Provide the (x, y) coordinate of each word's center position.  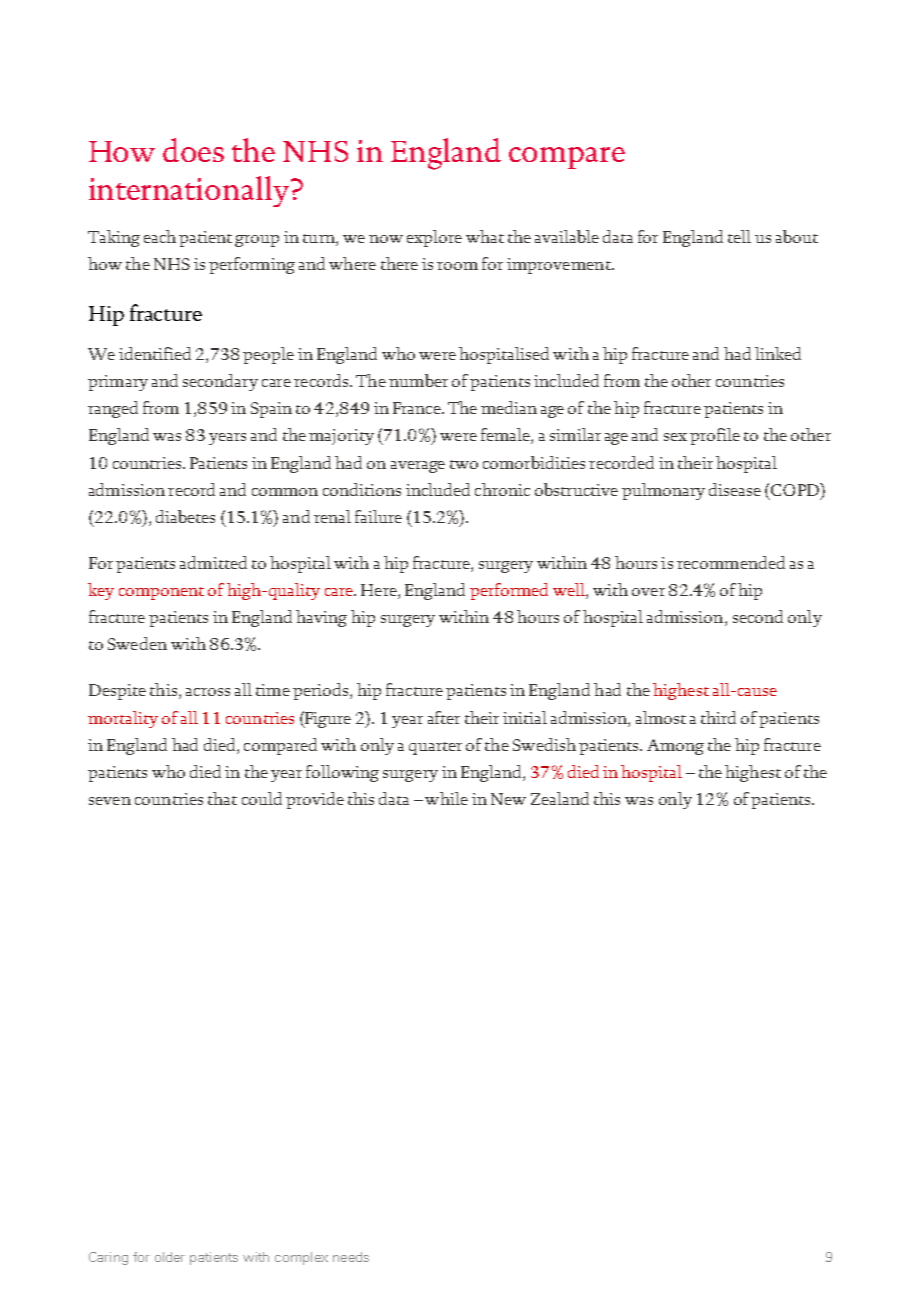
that (222, 798)
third (718, 717)
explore (434, 238)
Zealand (560, 798)
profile (715, 436)
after (444, 717)
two (464, 464)
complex (301, 1258)
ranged (113, 409)
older (170, 1257)
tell (739, 236)
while (446, 798)
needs (351, 1257)
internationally (190, 191)
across (208, 692)
